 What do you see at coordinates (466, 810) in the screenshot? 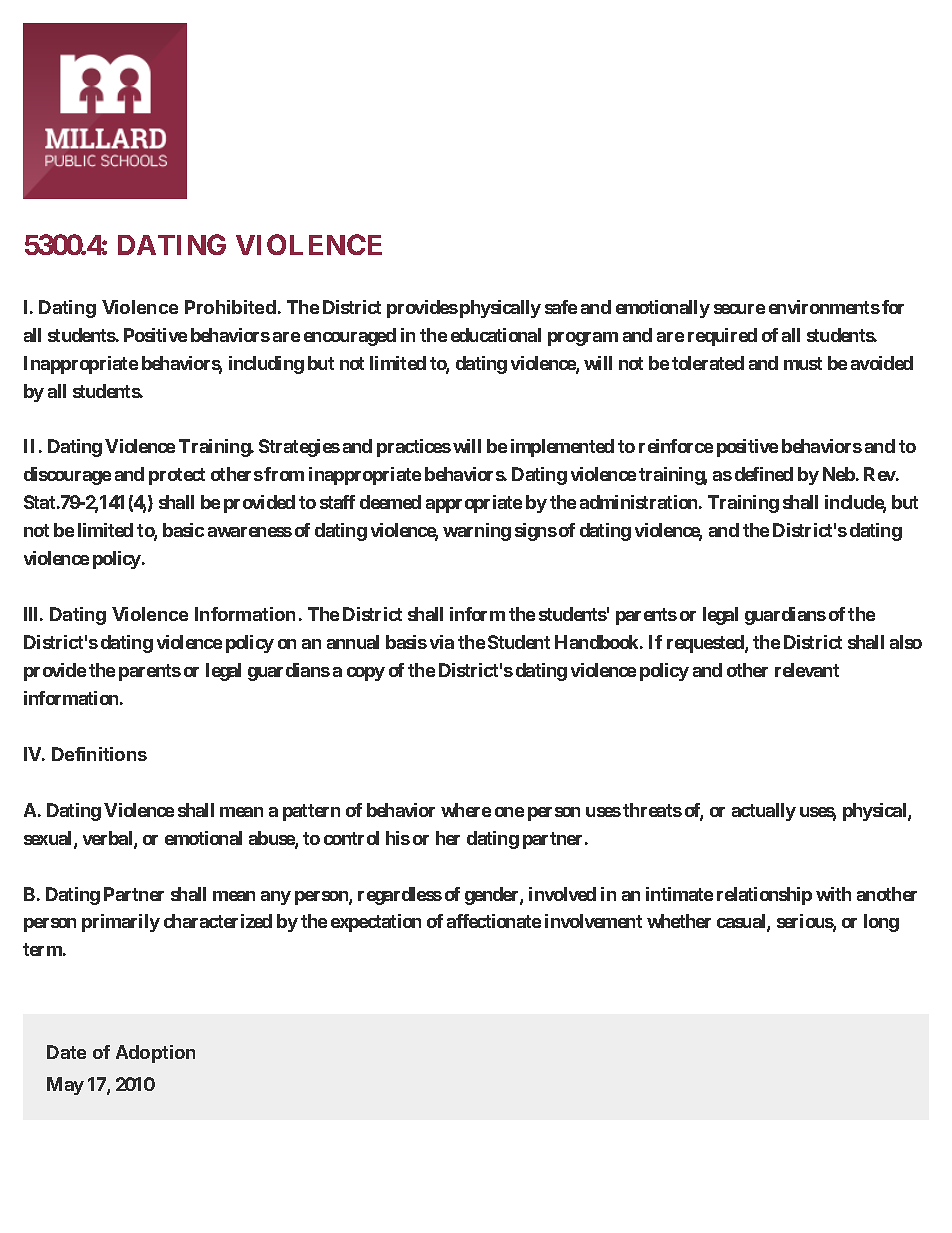
I see `where` at bounding box center [466, 810].
